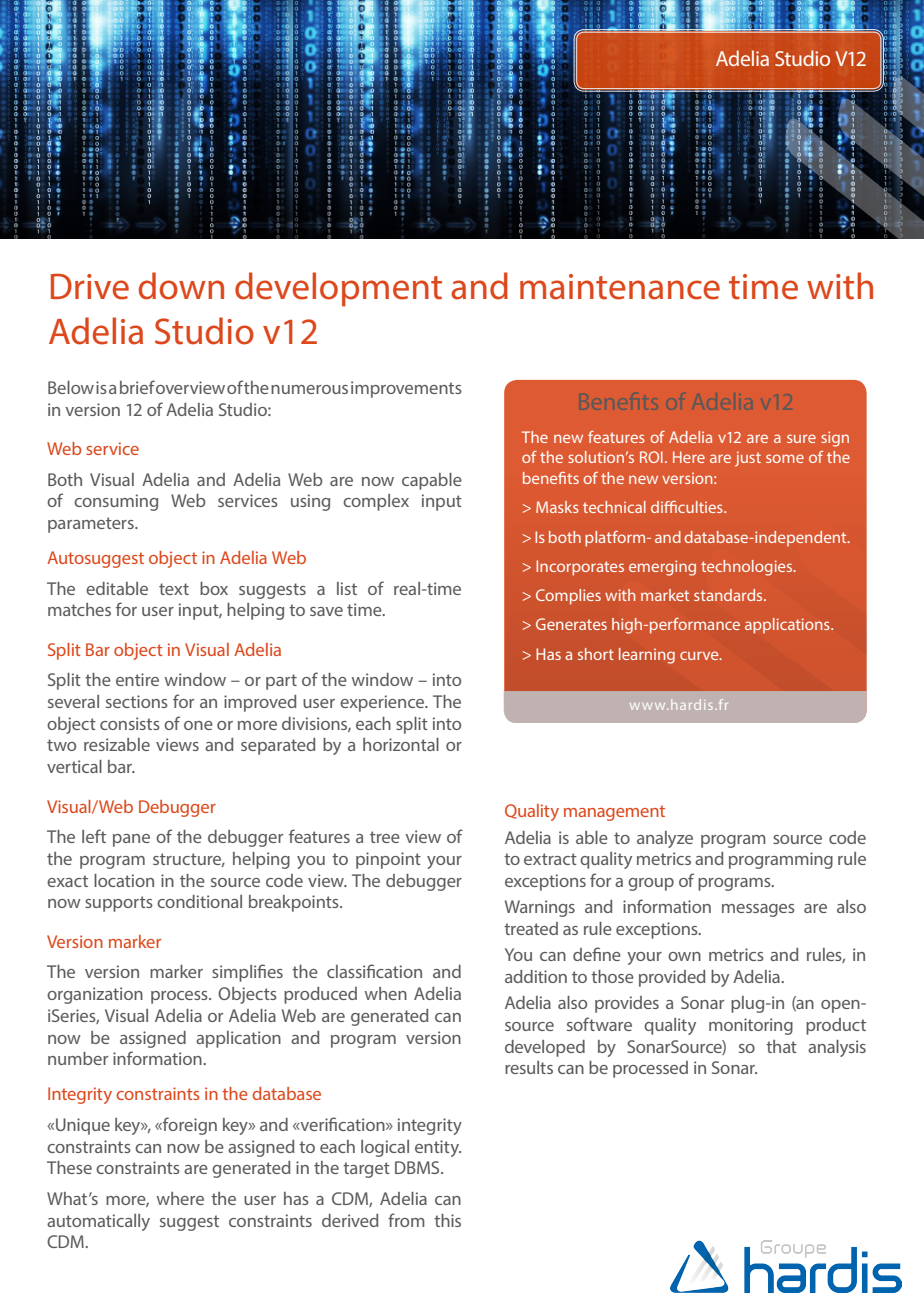 This document has width=924, height=1308. What do you see at coordinates (376, 502) in the document?
I see `complex` at bounding box center [376, 502].
